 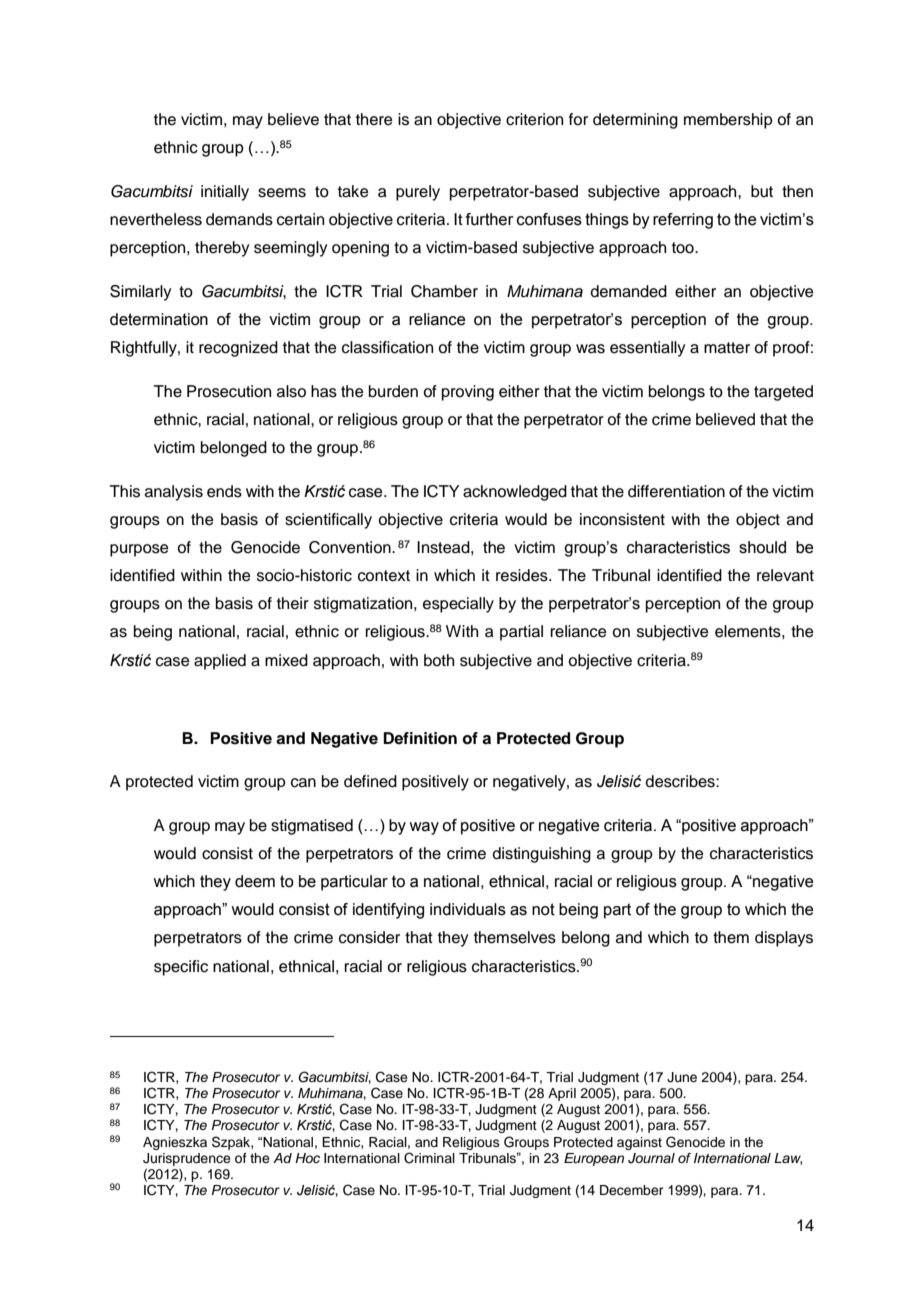 I want to click on initially, so click(x=225, y=193).
